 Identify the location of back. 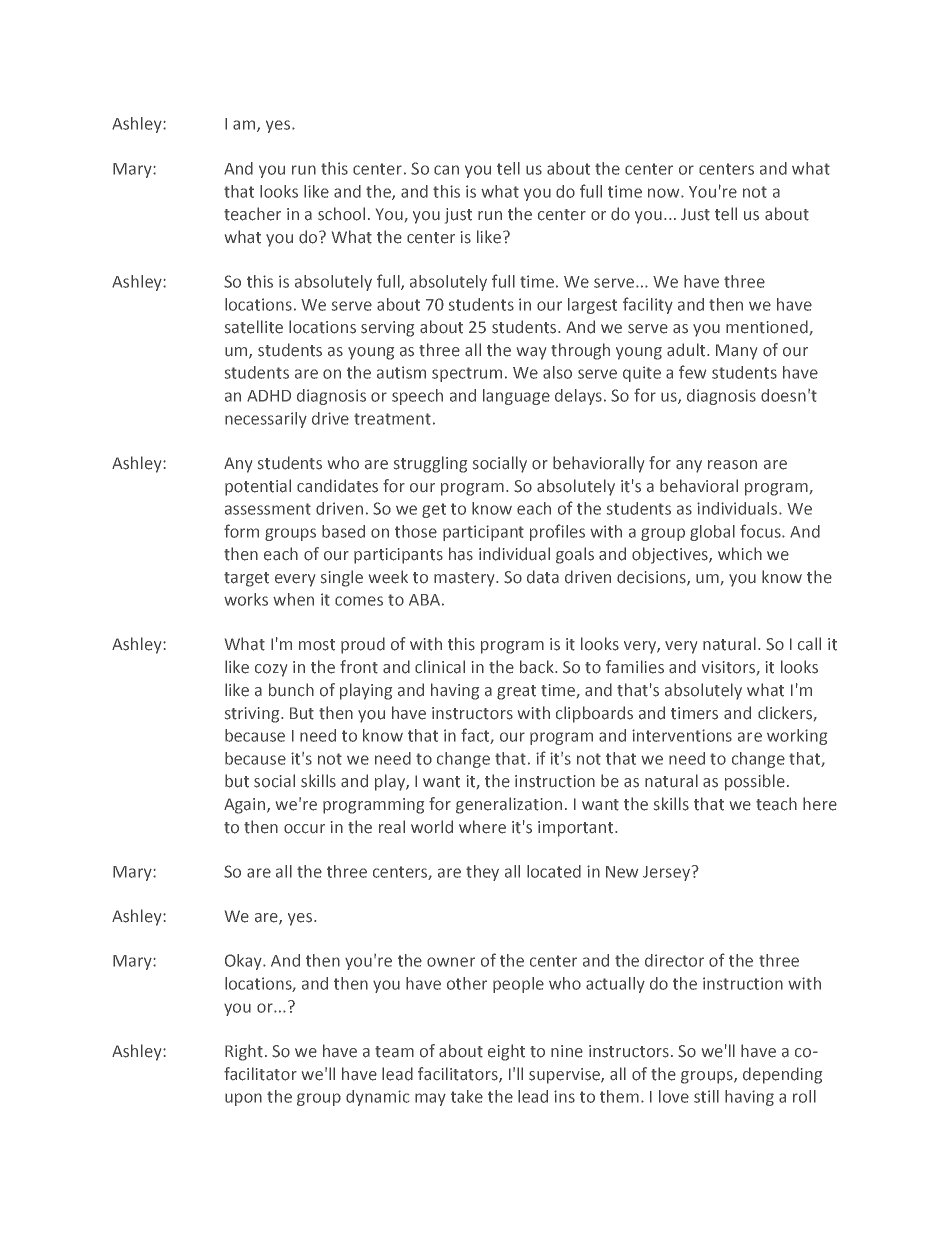
(538, 666).
